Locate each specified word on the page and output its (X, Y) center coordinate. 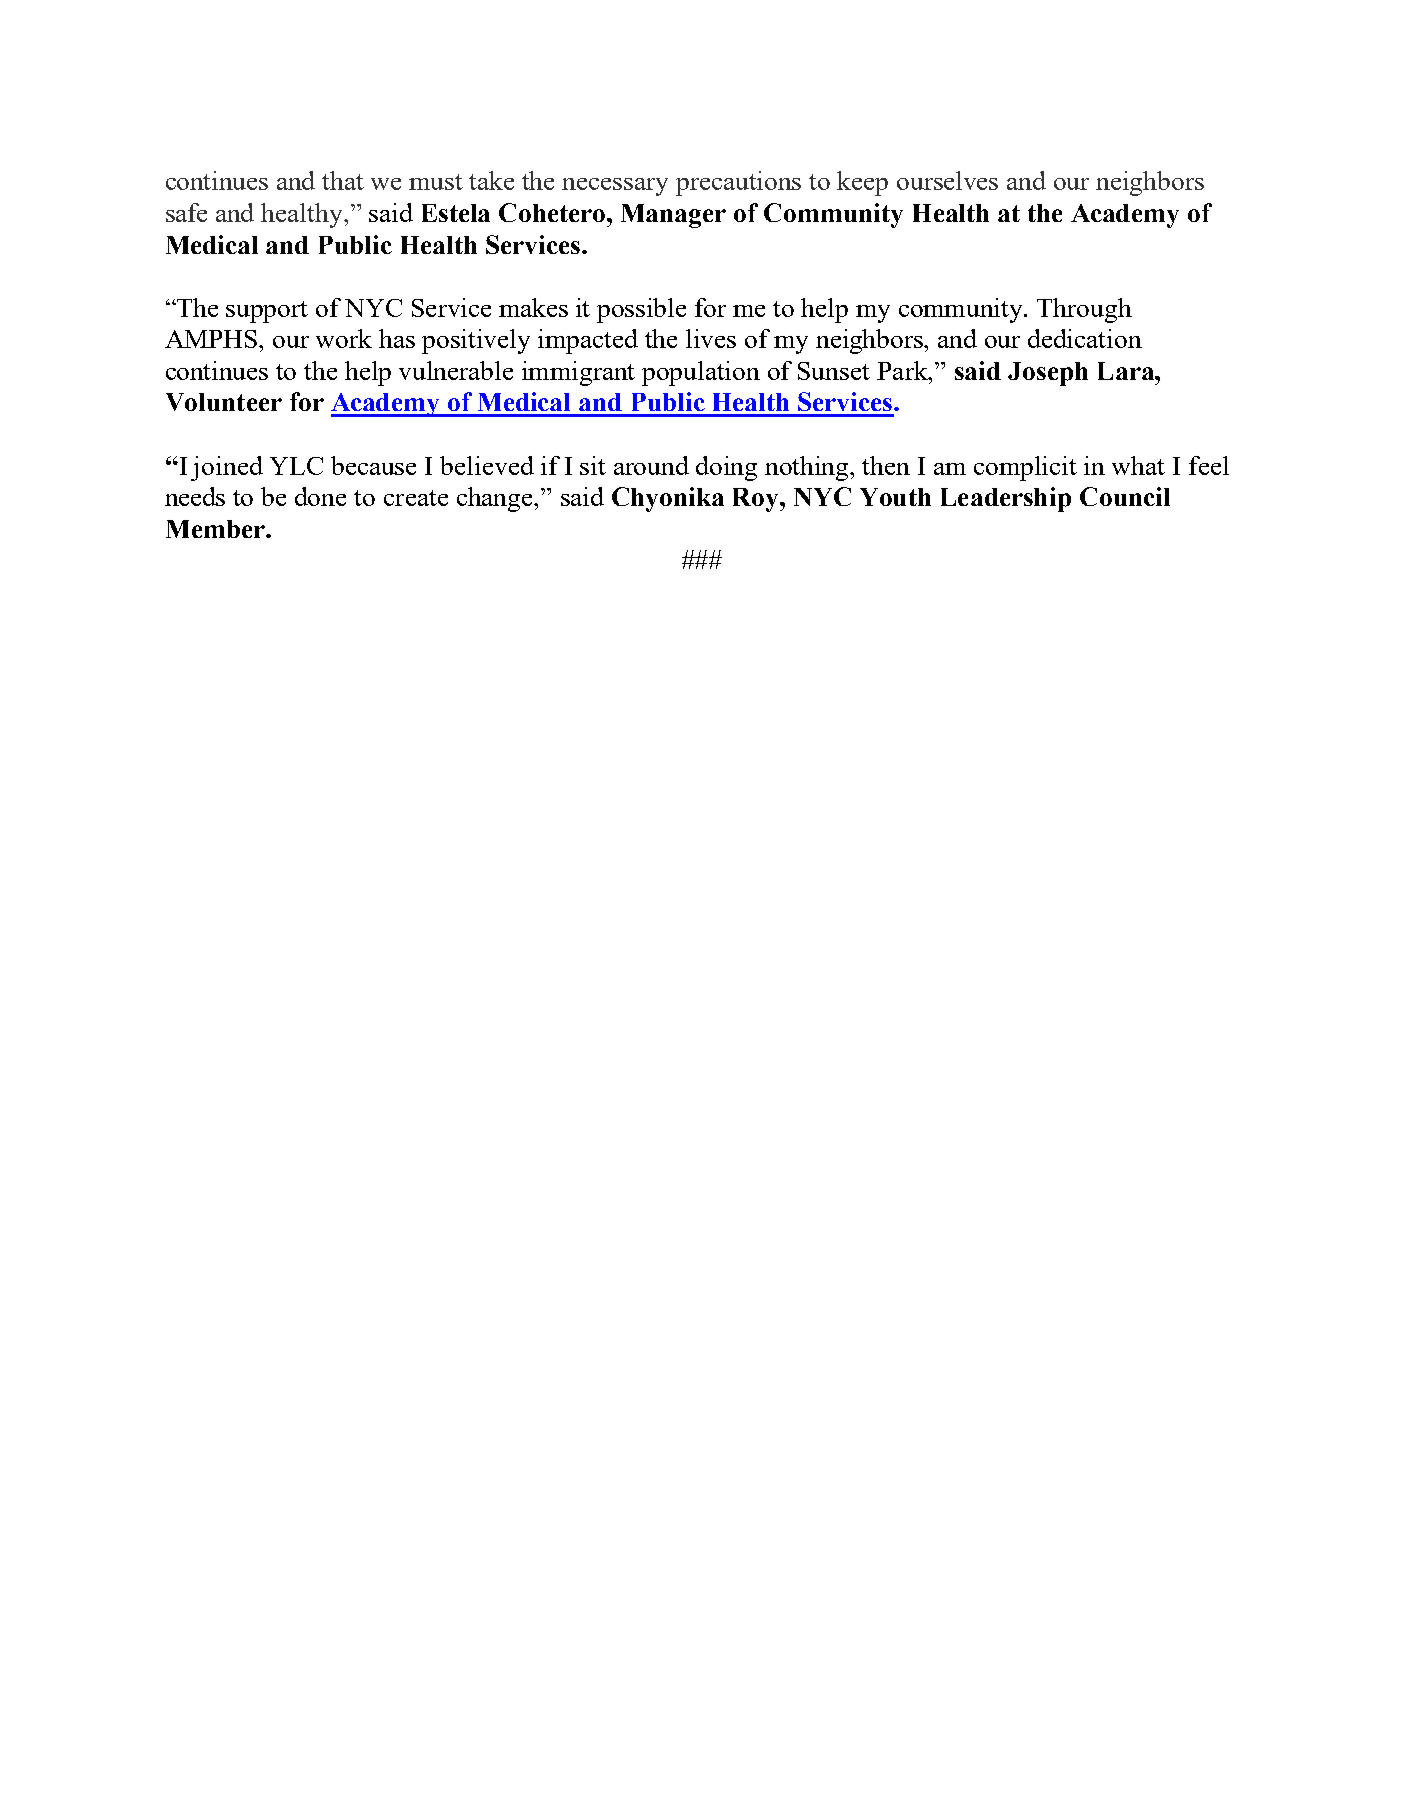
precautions (738, 183)
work (344, 338)
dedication (1085, 338)
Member (216, 529)
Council (1125, 496)
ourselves (947, 180)
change (496, 499)
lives (711, 338)
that (343, 180)
